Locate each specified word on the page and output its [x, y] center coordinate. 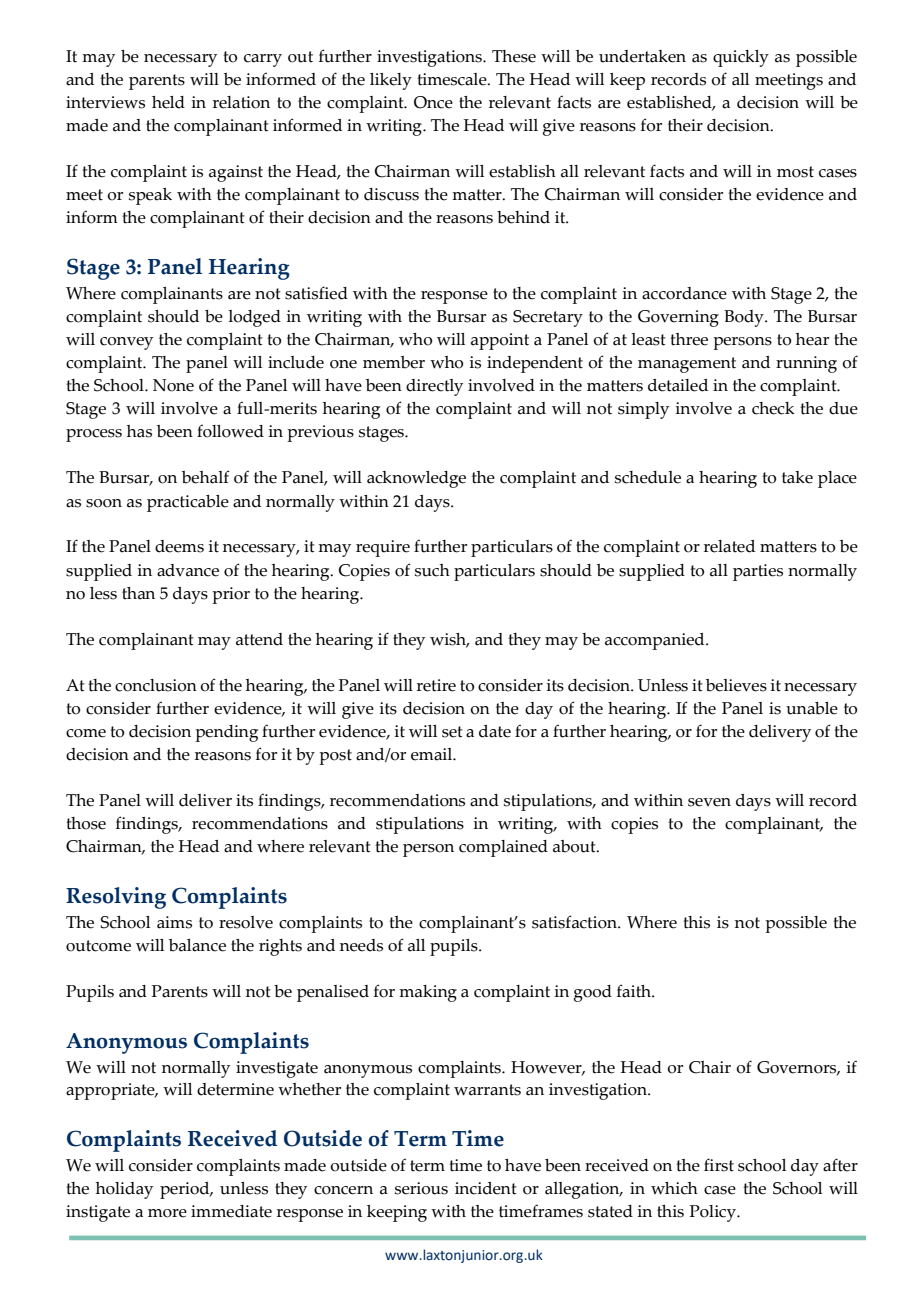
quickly [741, 58]
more [167, 1213]
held [168, 102]
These [514, 56]
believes [736, 685]
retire [436, 685]
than [138, 593]
